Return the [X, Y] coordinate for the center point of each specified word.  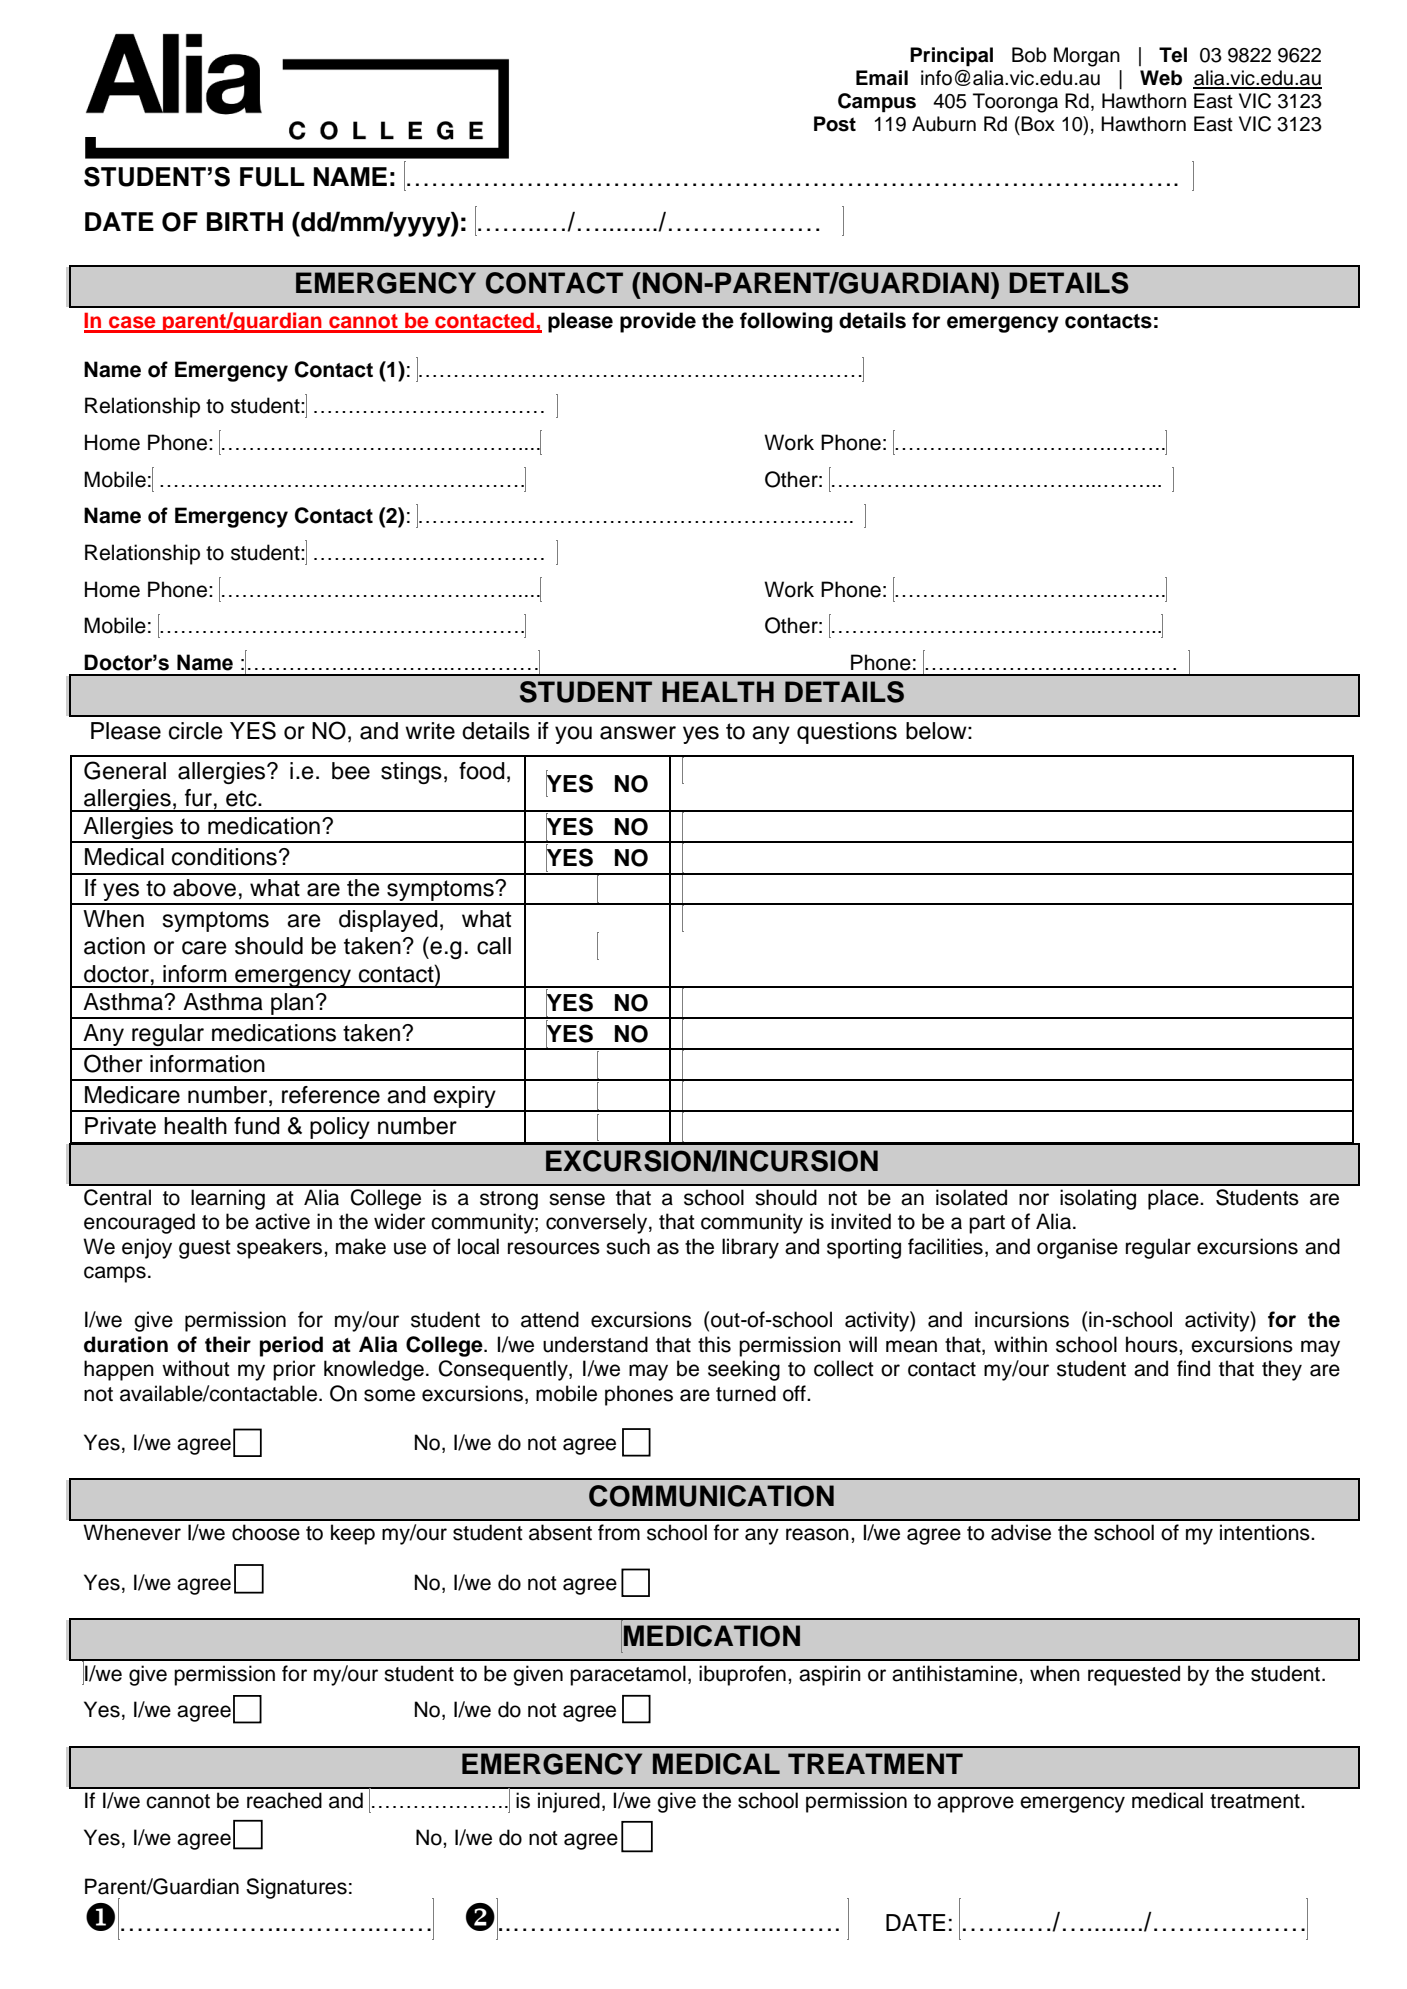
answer [638, 733]
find [1193, 1368]
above [204, 888]
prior [294, 1370]
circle [196, 731]
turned [746, 1393]
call [494, 946]
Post [835, 124]
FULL [272, 177]
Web [1161, 78]
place [1174, 1199]
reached [284, 1800]
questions [847, 733]
